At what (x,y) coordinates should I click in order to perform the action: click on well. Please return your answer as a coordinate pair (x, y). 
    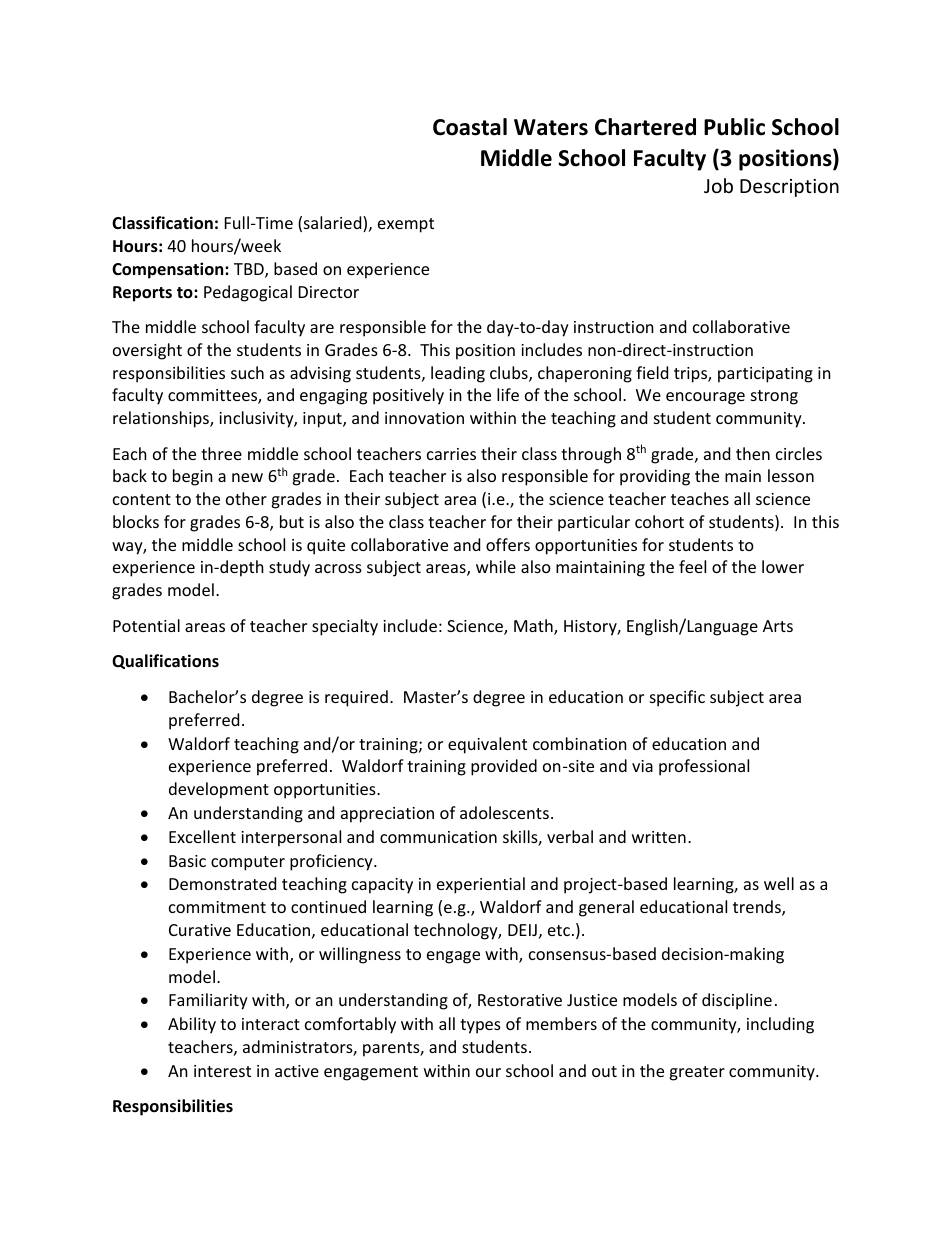
    Looking at the image, I should click on (779, 883).
